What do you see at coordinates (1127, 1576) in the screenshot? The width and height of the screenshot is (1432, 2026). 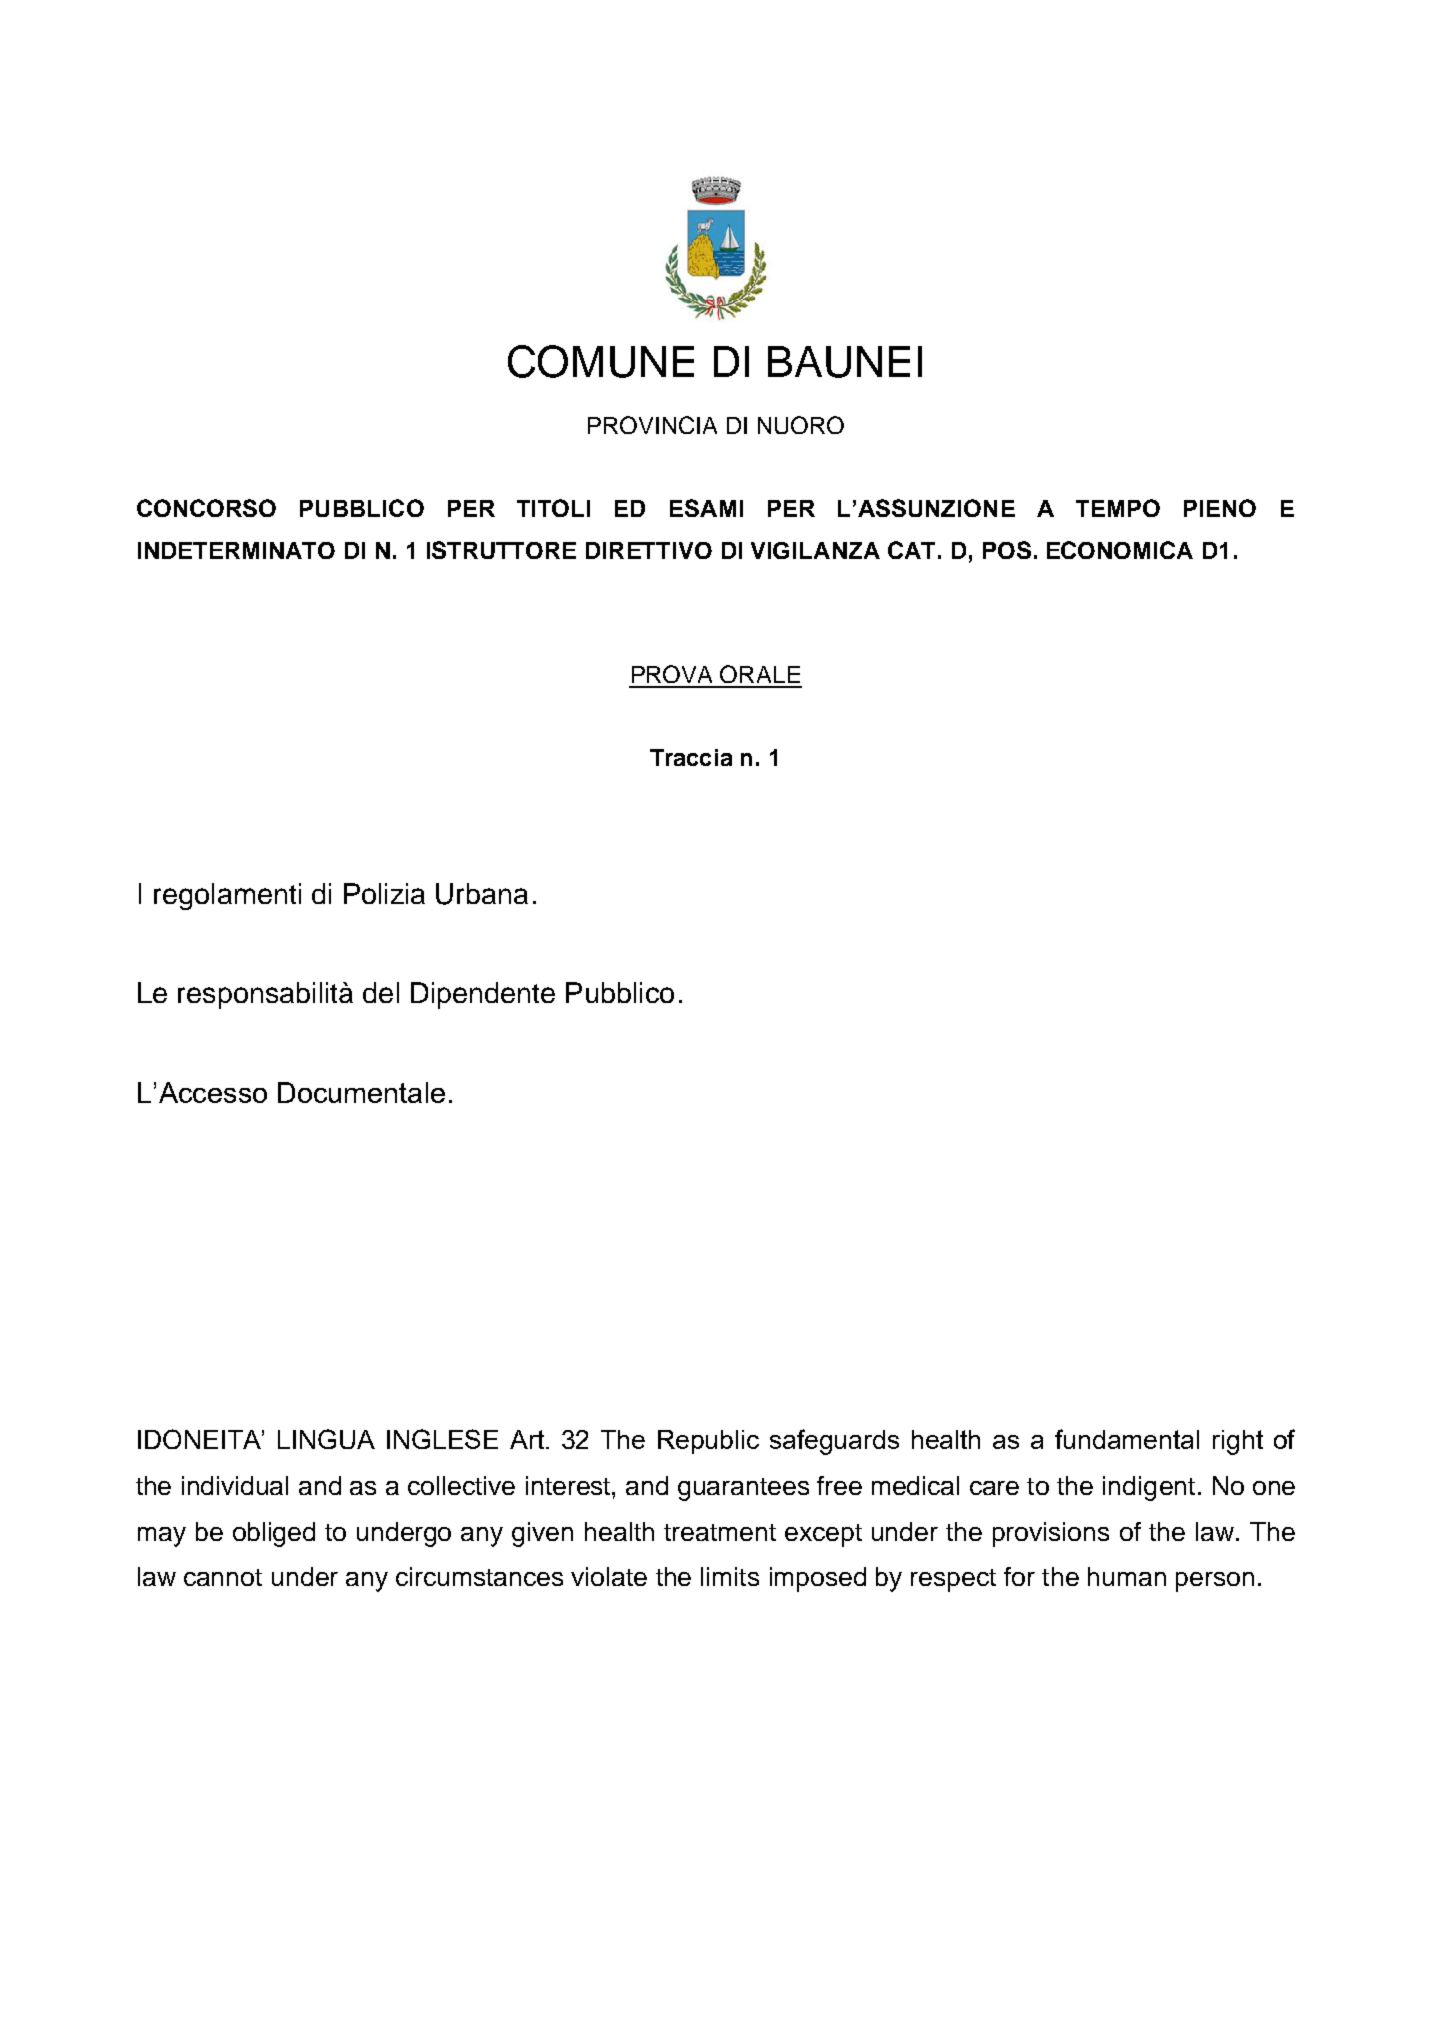 I see `human` at bounding box center [1127, 1576].
